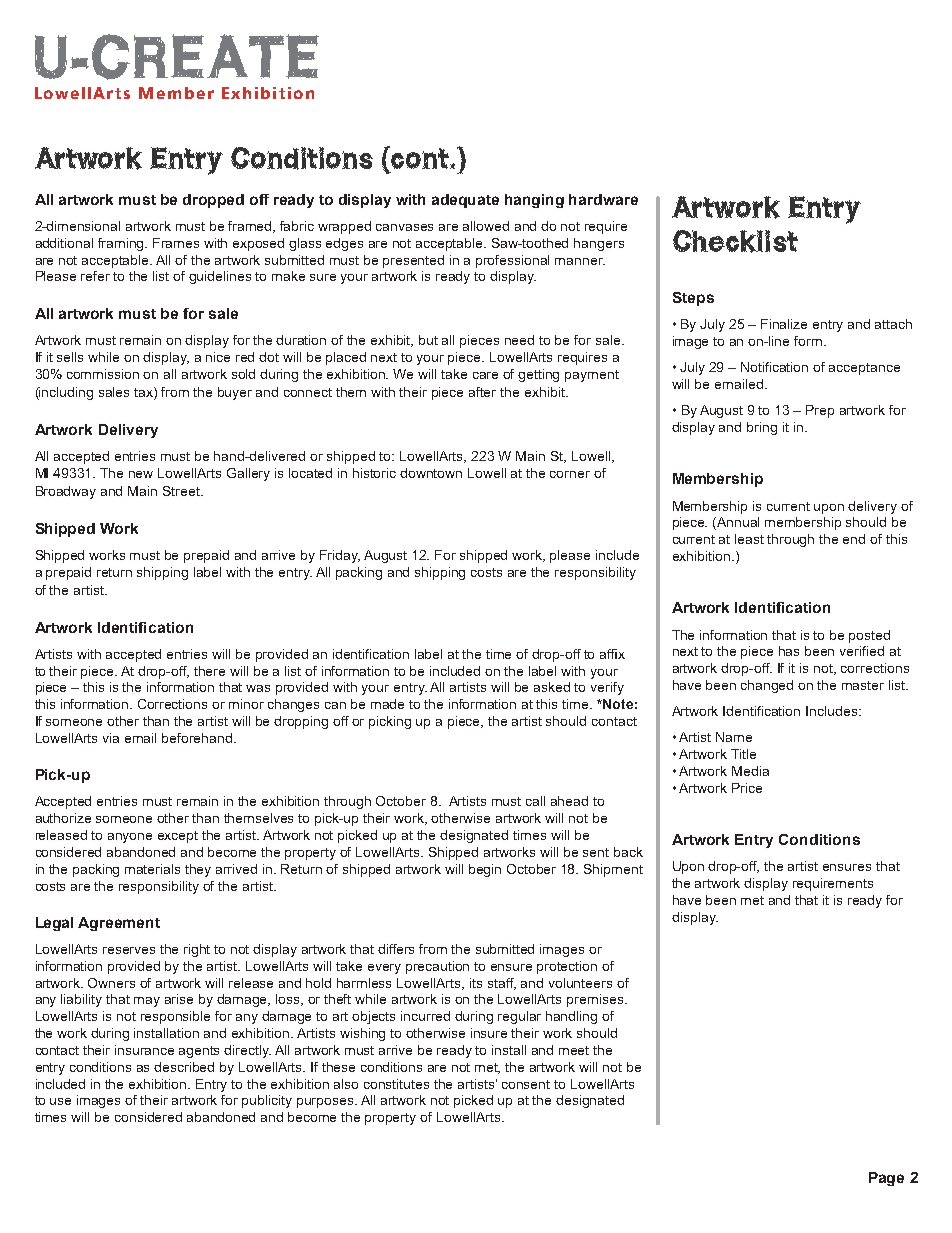 The image size is (952, 1233). Describe the element at coordinates (60, 1101) in the screenshot. I see `use` at that location.
